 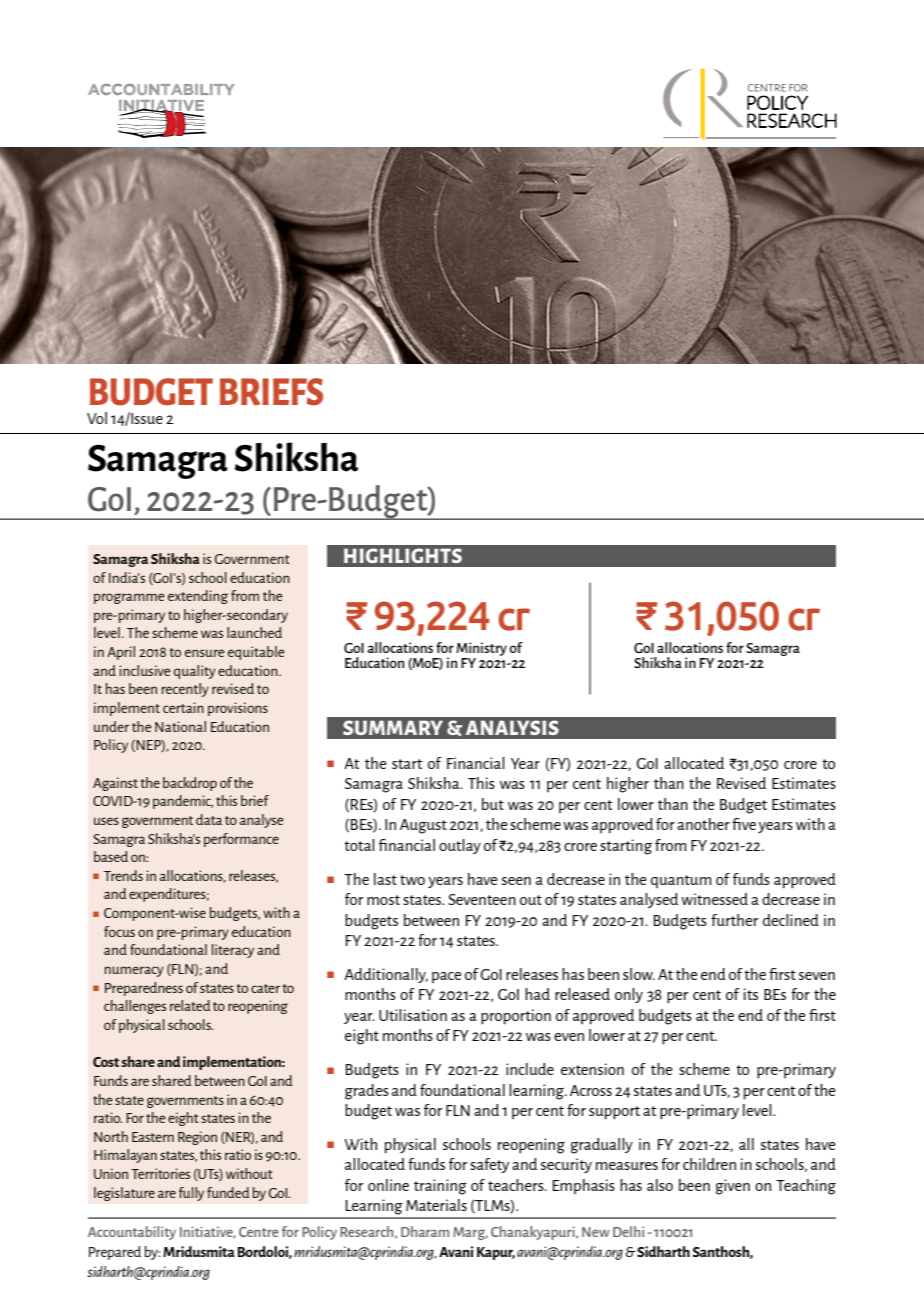 What do you see at coordinates (481, 649) in the screenshot?
I see `Ministry` at bounding box center [481, 649].
